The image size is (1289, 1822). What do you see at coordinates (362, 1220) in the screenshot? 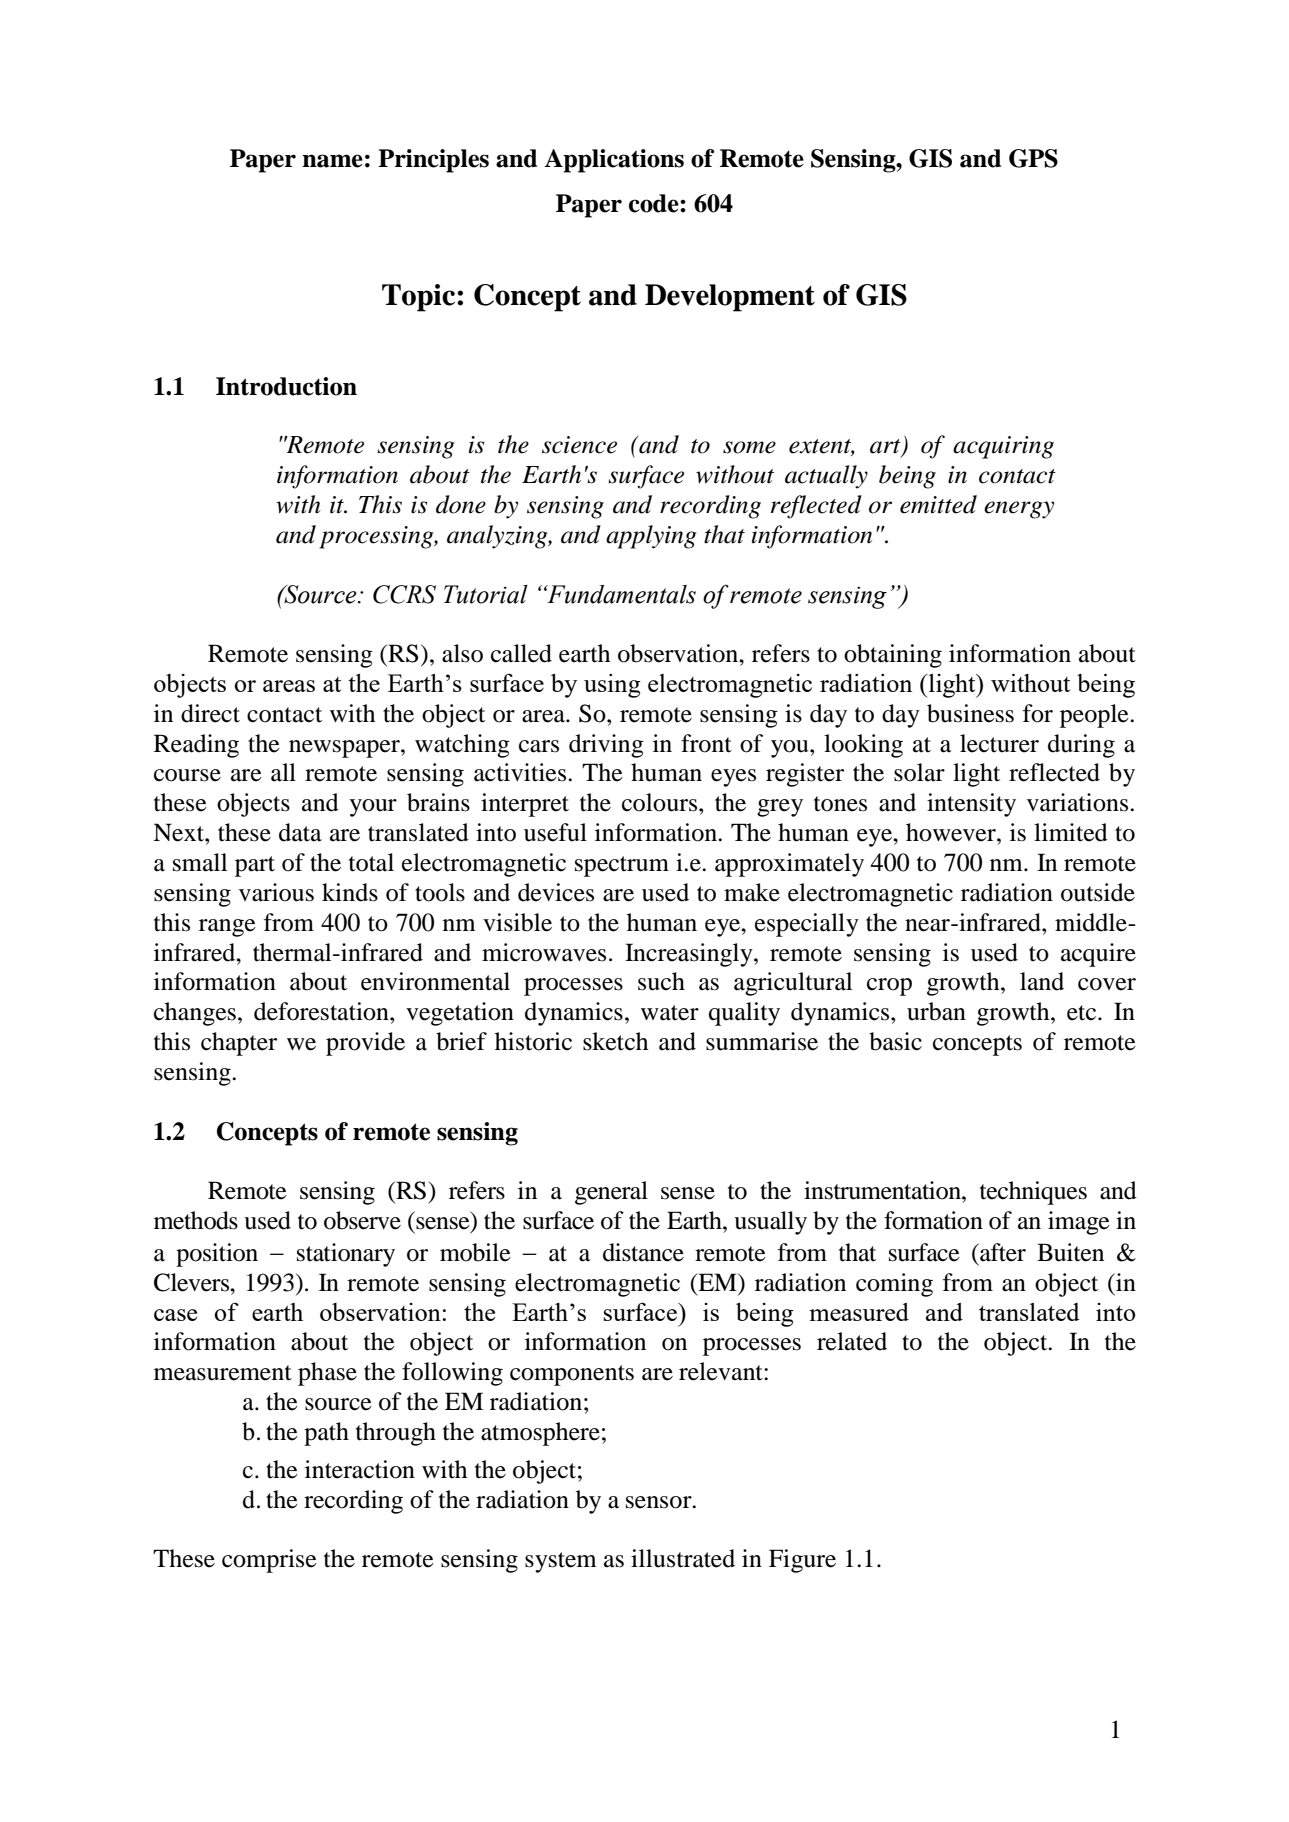
I see `observe` at bounding box center [362, 1220].
